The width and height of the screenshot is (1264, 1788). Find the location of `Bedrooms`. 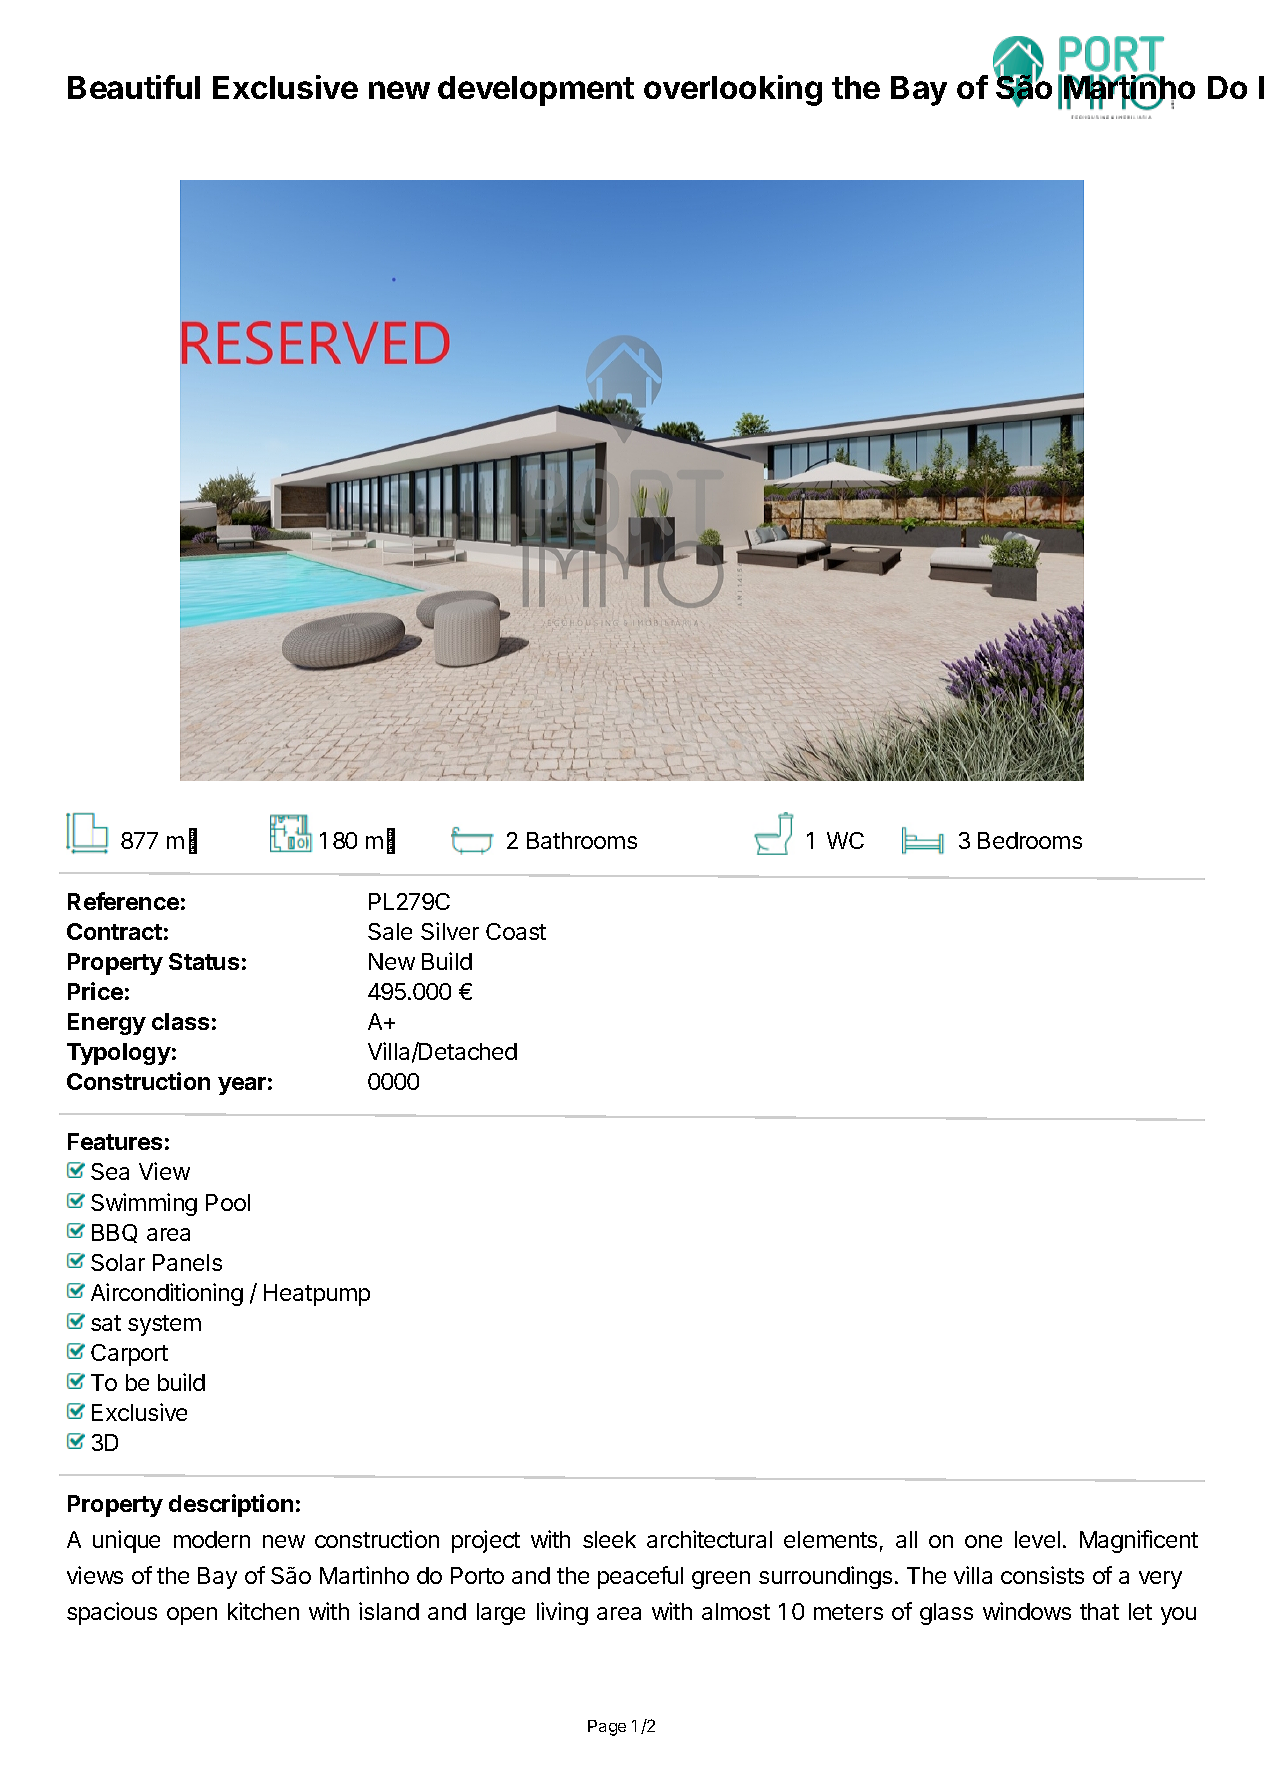

Bedrooms is located at coordinates (1030, 840).
